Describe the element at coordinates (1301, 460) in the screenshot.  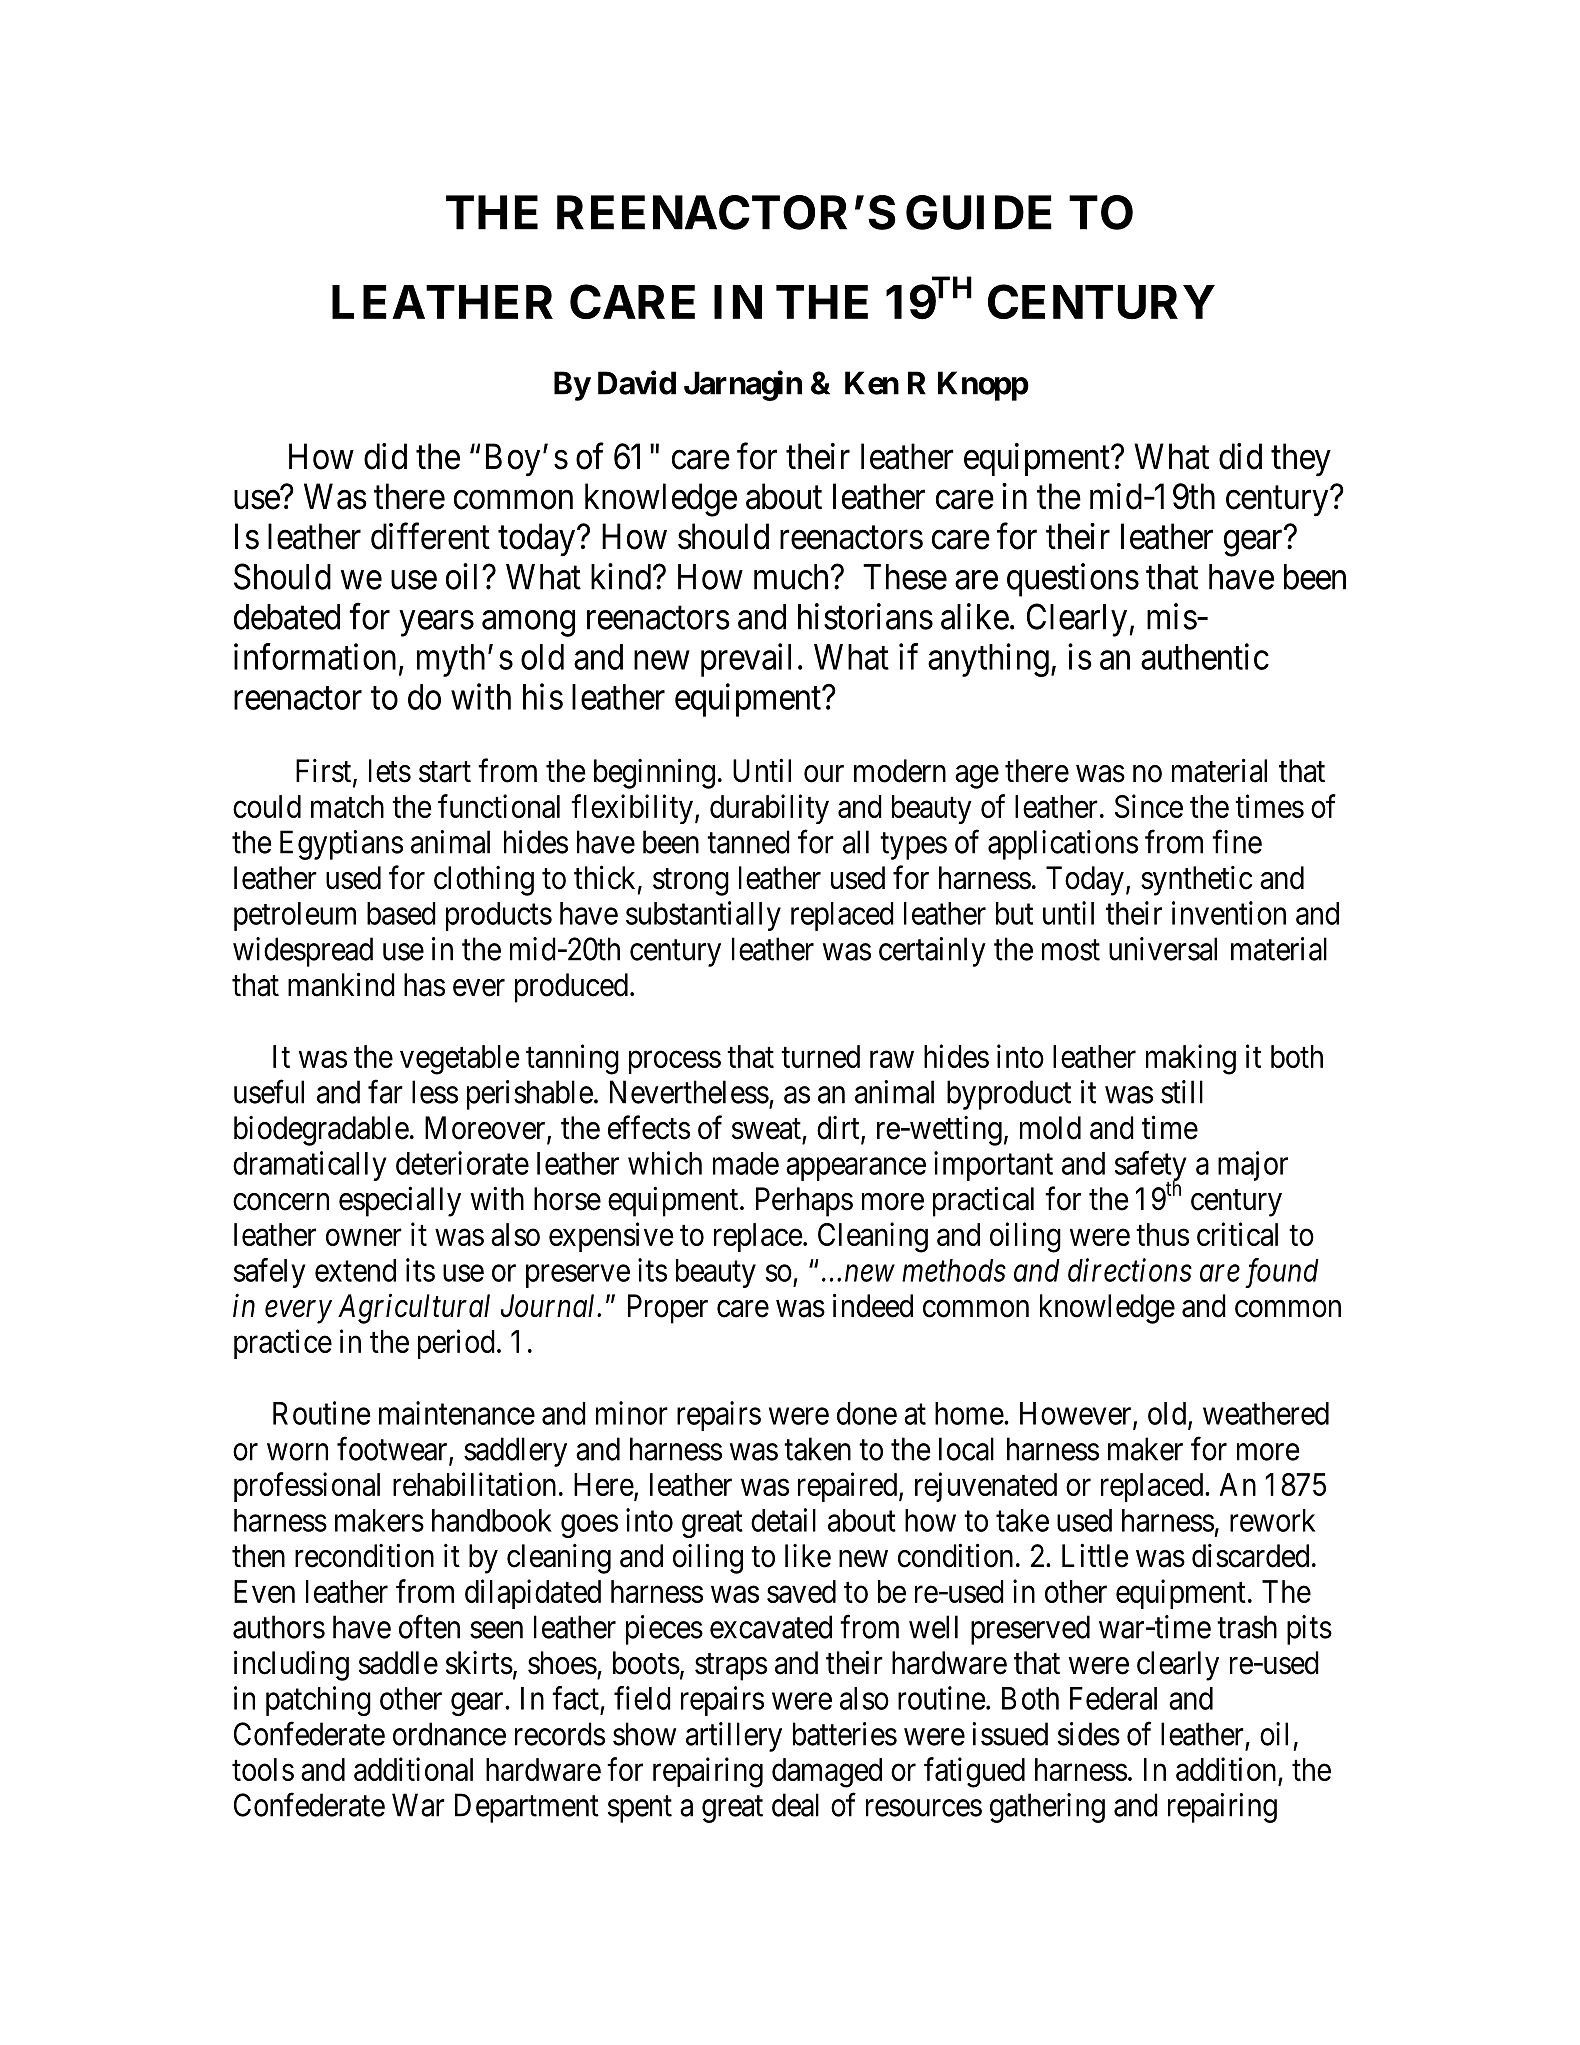
I see `they` at that location.
